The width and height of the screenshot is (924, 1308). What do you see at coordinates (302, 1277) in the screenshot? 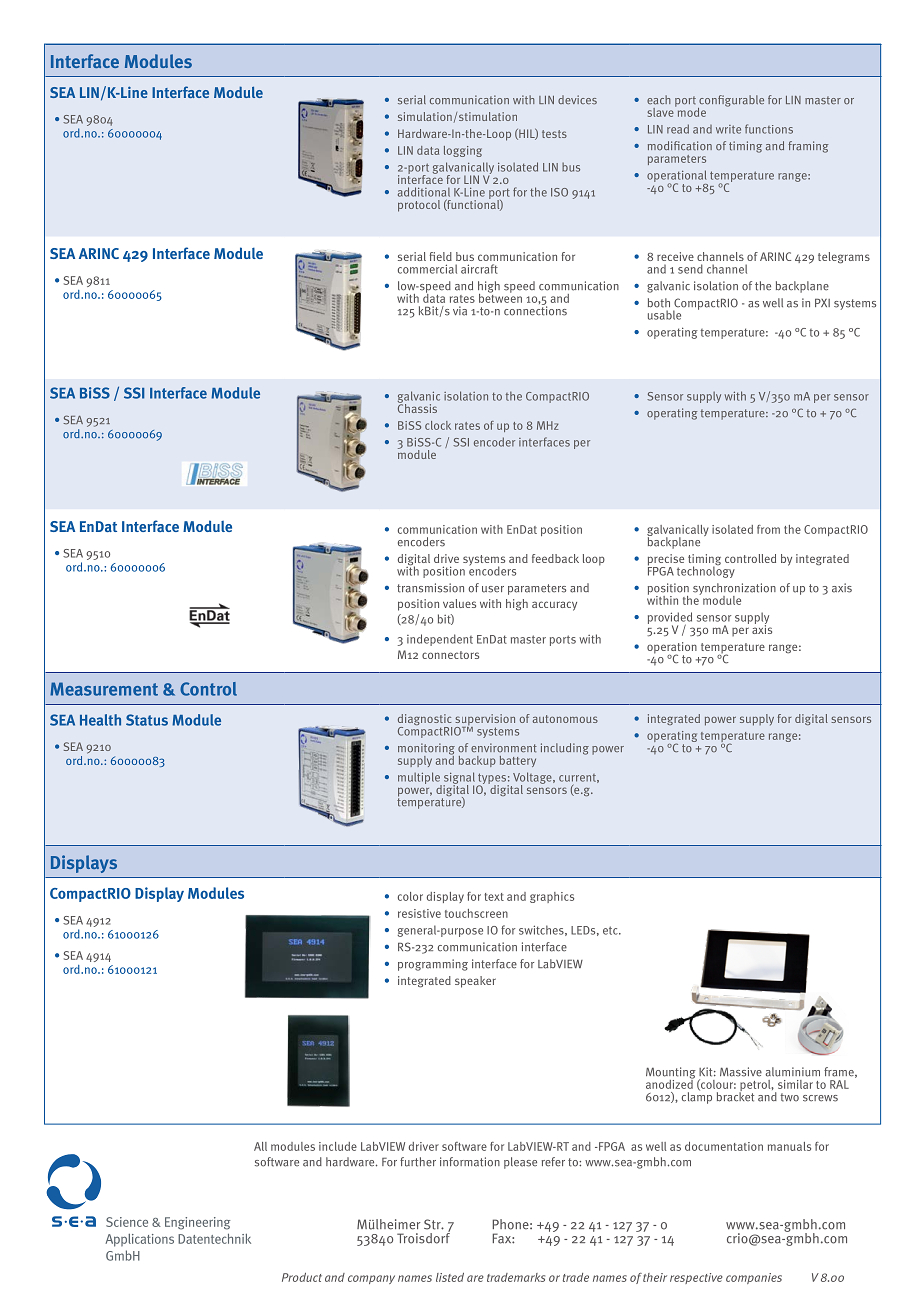
I see `Product` at bounding box center [302, 1277].
